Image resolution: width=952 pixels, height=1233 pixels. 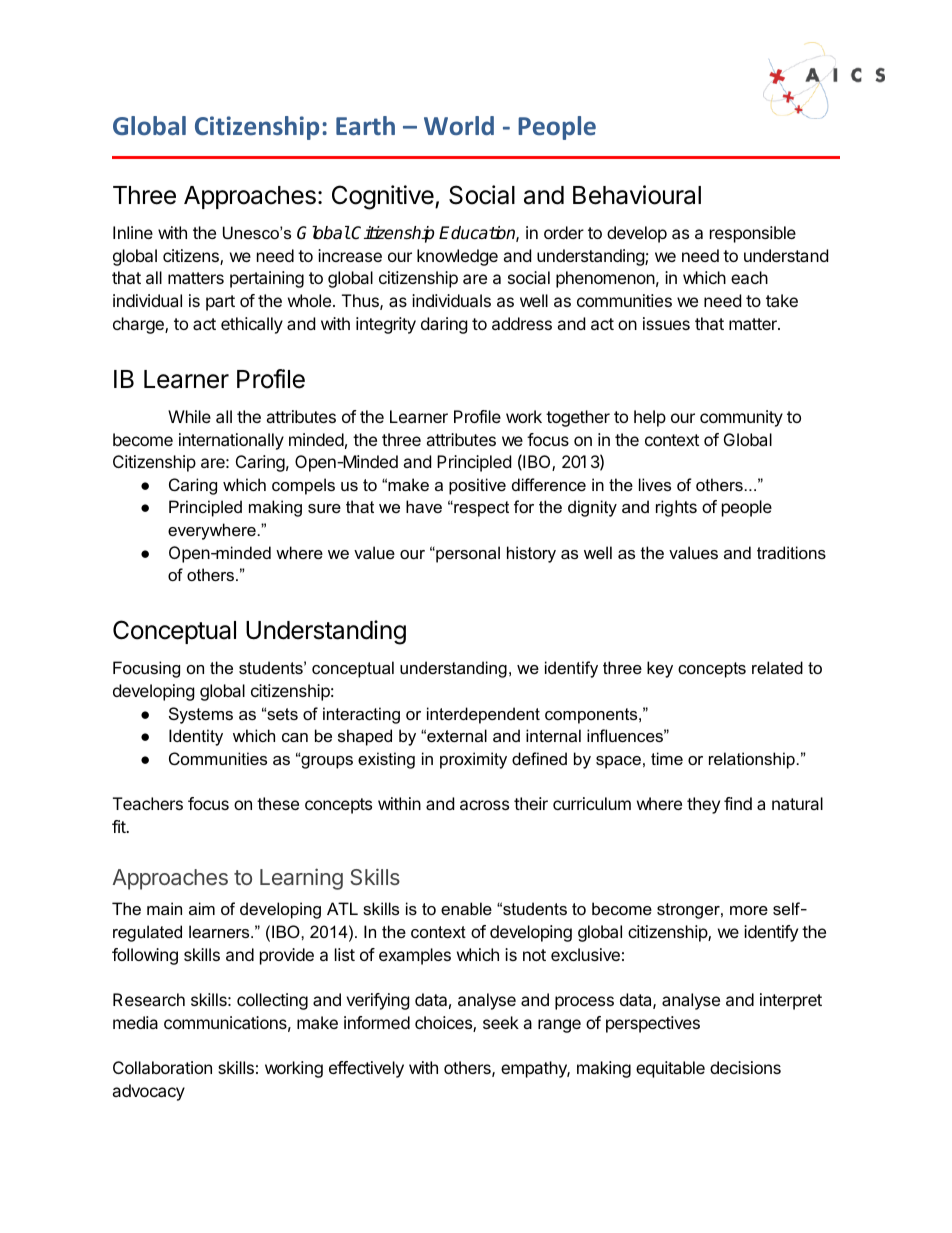 What do you see at coordinates (660, 669) in the screenshot?
I see `key` at bounding box center [660, 669].
